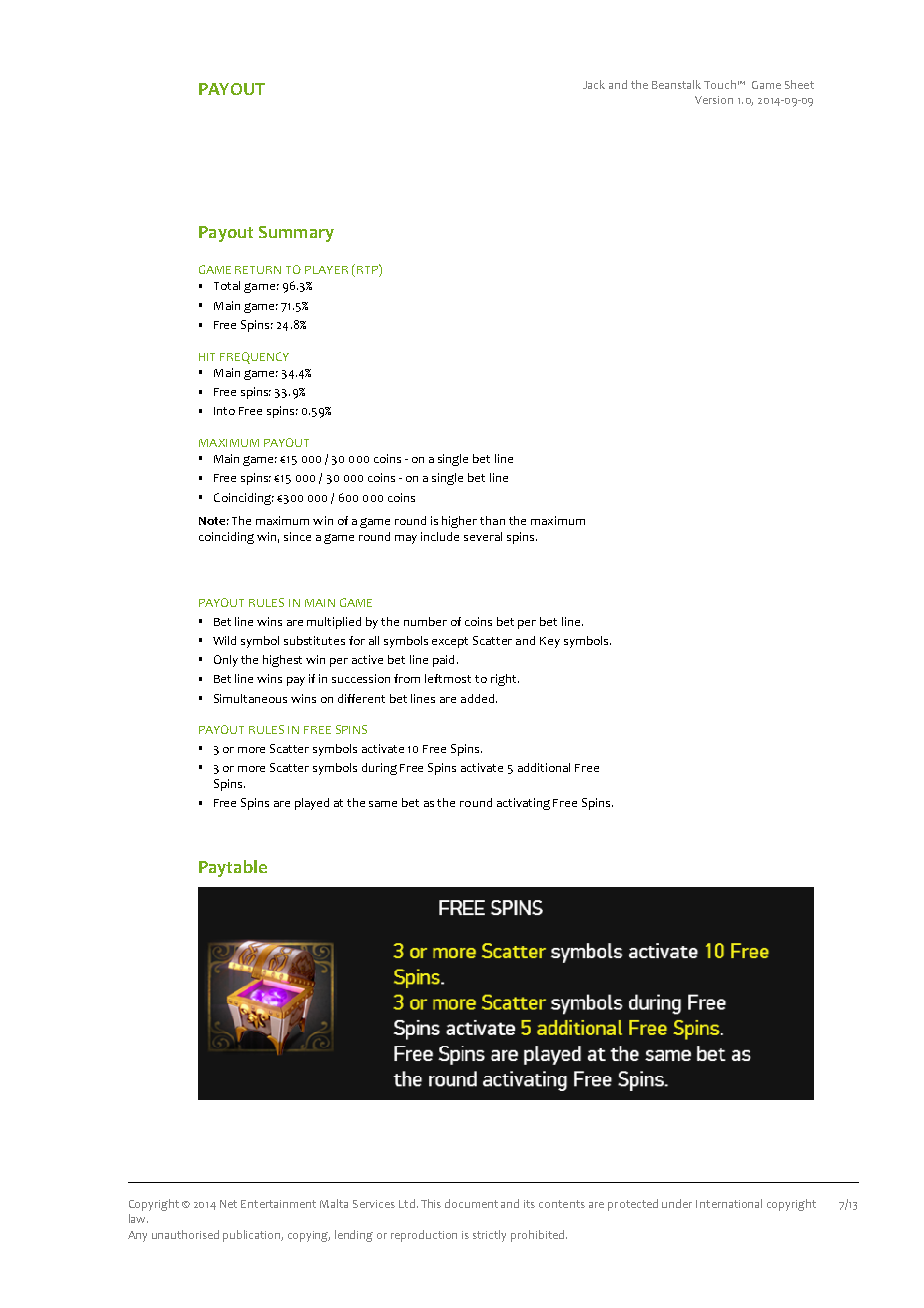 This document has width=924, height=1308. What do you see at coordinates (226, 661) in the document?
I see `Only` at bounding box center [226, 661].
